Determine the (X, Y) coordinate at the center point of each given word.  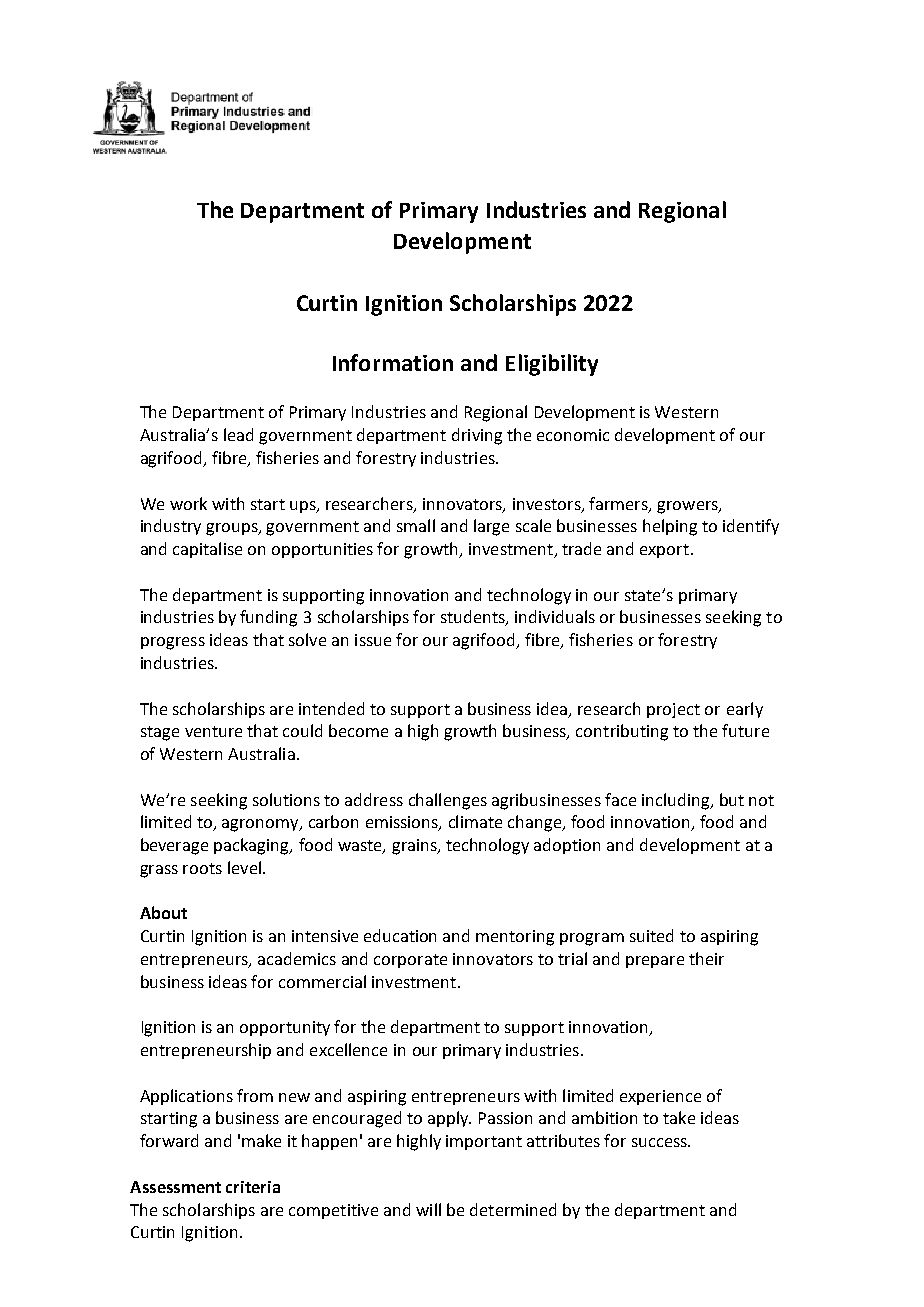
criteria (253, 1187)
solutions (286, 799)
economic (573, 435)
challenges (448, 801)
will (428, 1209)
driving (477, 436)
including (677, 801)
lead (238, 434)
